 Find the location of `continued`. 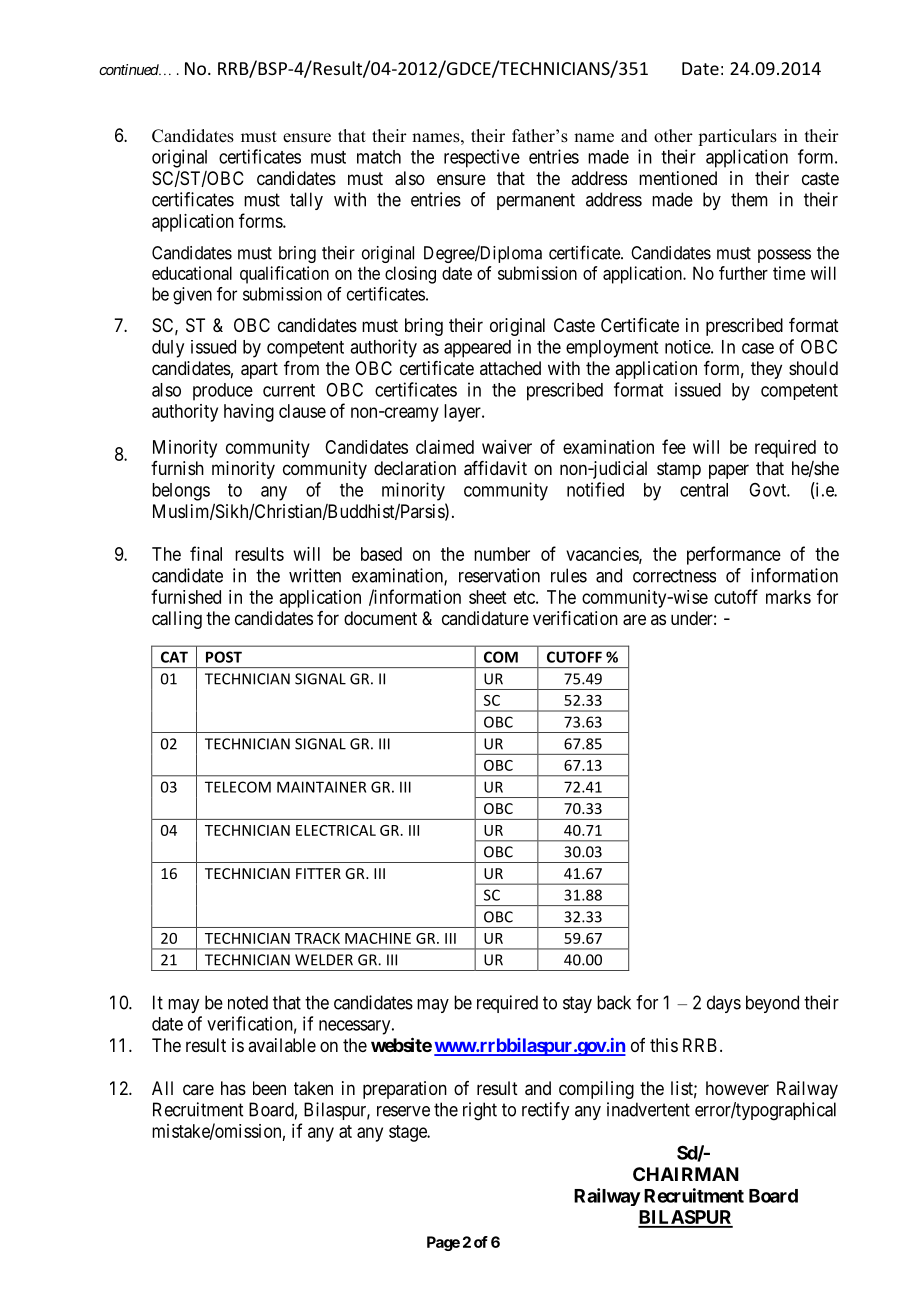

continued is located at coordinates (129, 69).
